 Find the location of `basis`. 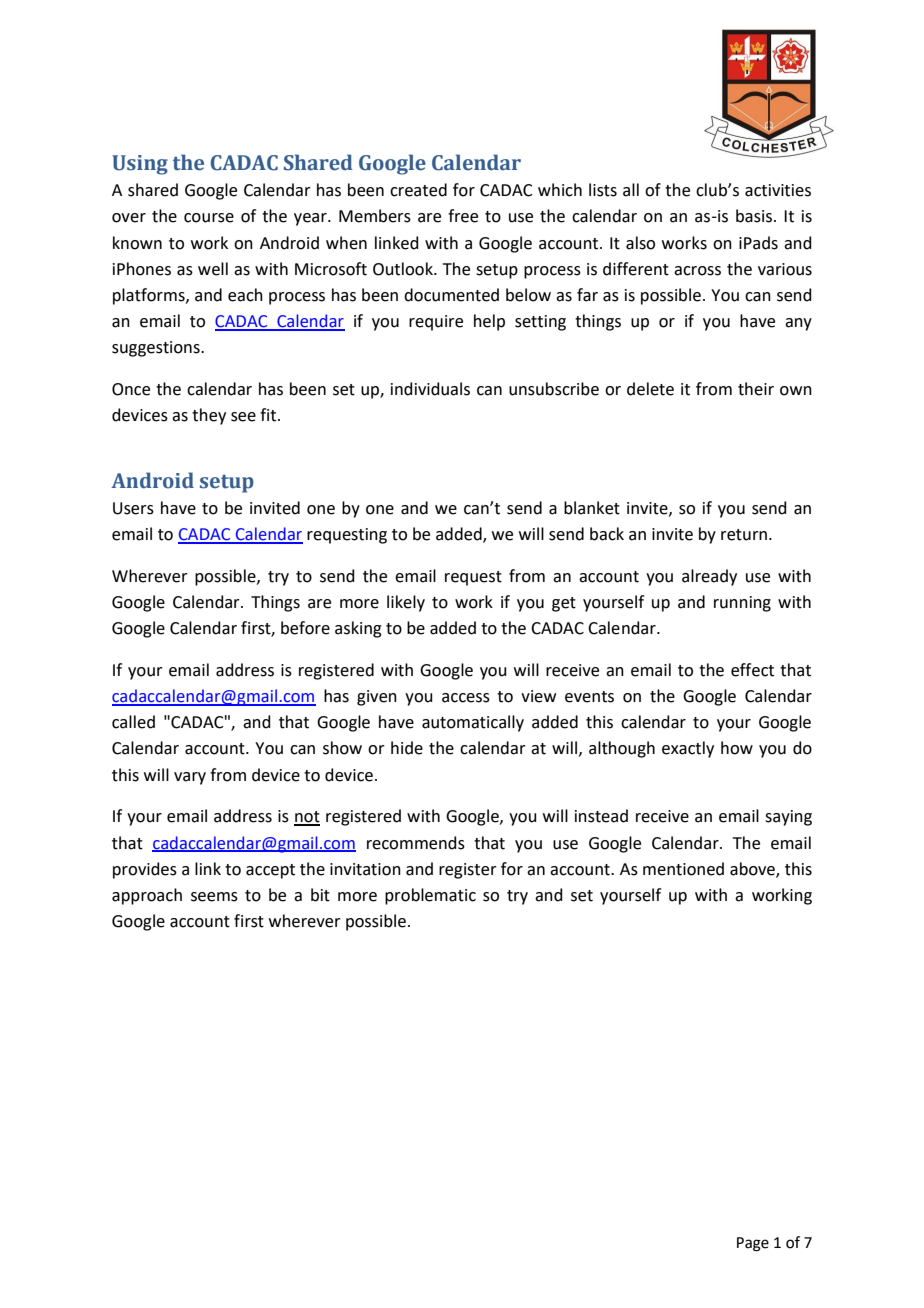

basis is located at coordinates (754, 216).
